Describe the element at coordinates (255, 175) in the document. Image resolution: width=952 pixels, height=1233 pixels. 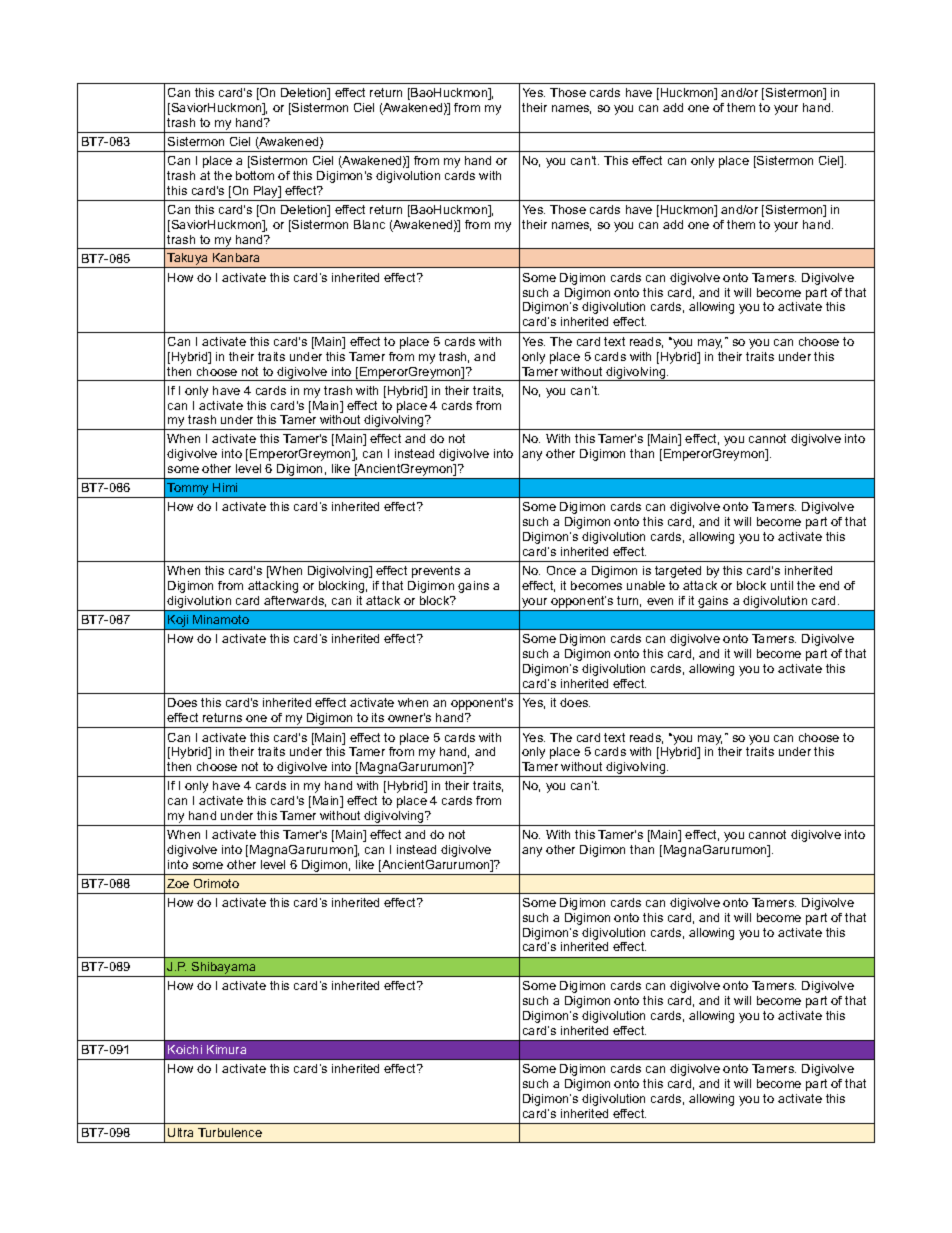
I see `bottom` at that location.
